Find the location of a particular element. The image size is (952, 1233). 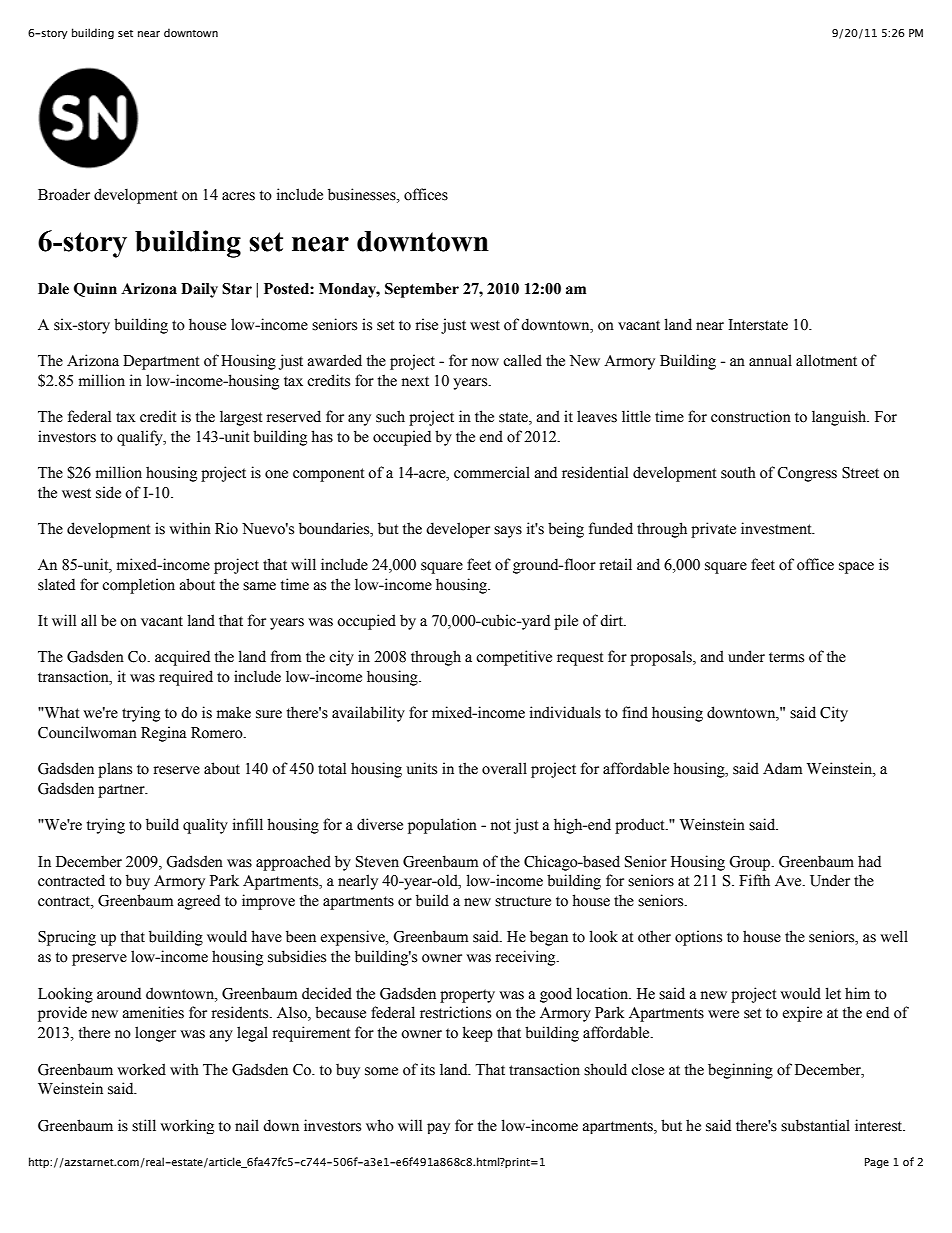

largest is located at coordinates (241, 418).
